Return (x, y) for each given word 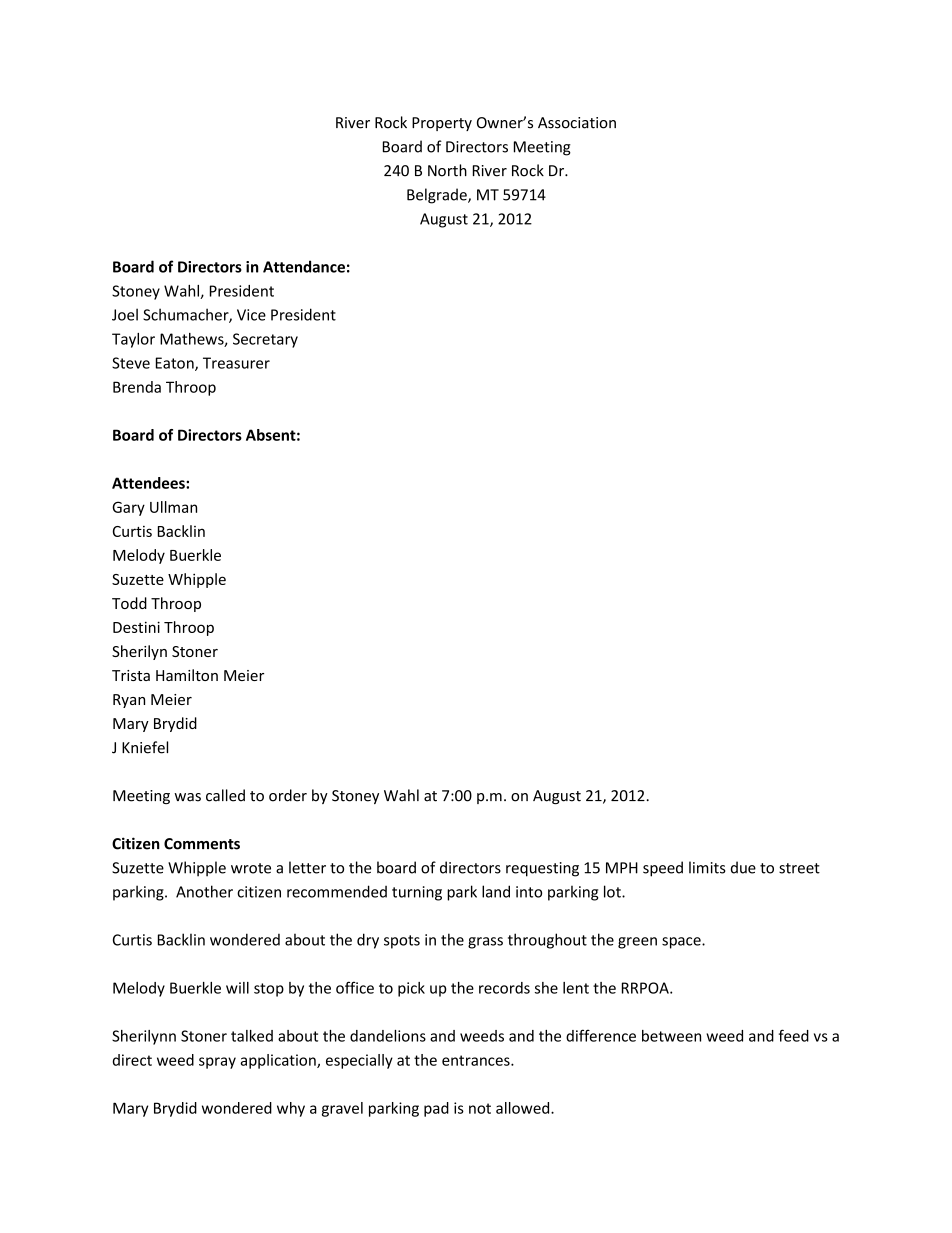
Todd (129, 603)
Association (577, 123)
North (447, 170)
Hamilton (187, 675)
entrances (477, 1060)
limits (707, 867)
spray (217, 1063)
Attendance (304, 266)
